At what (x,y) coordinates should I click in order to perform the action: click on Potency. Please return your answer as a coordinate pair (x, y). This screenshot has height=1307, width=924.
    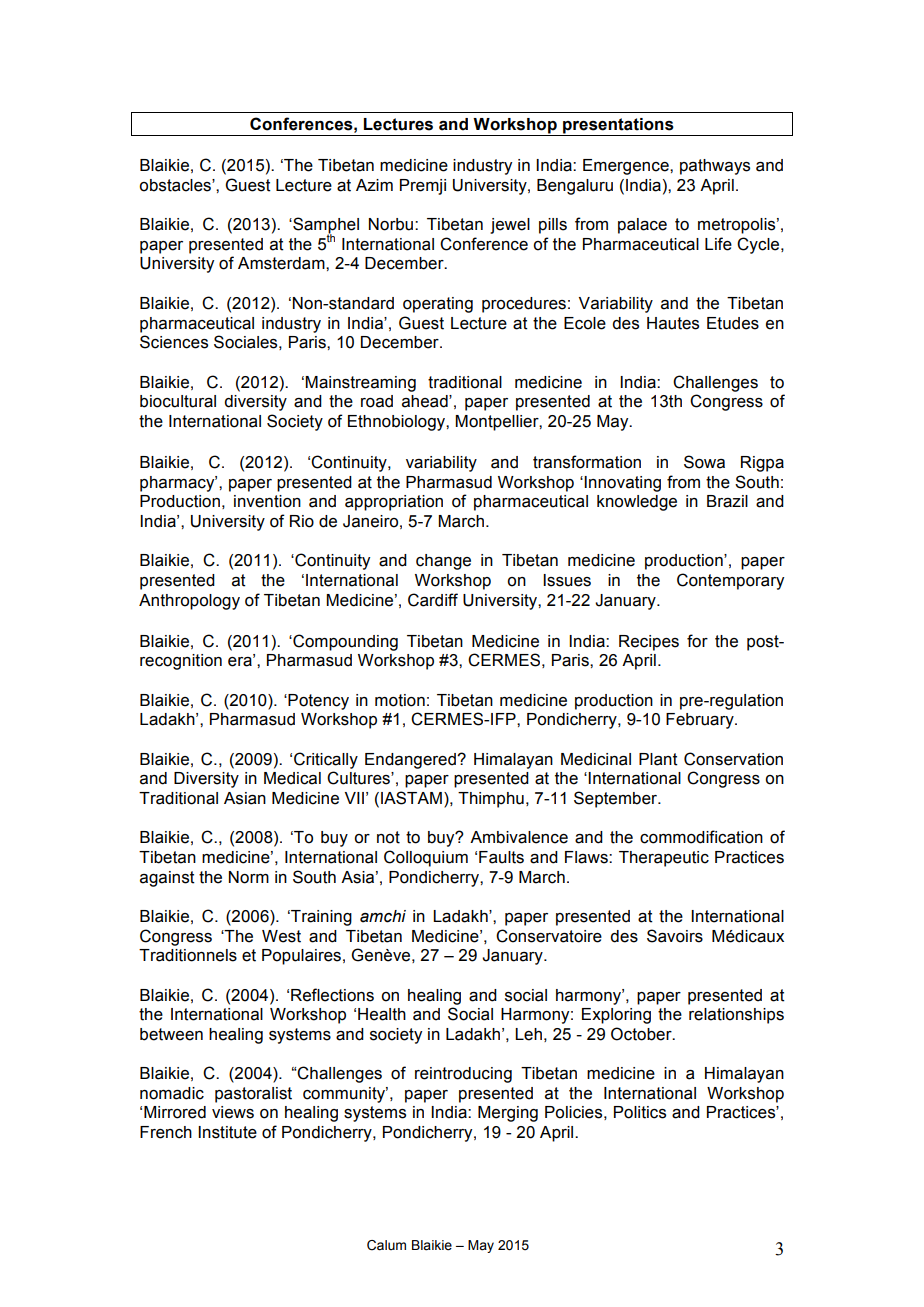
    Looking at the image, I should click on (317, 702).
